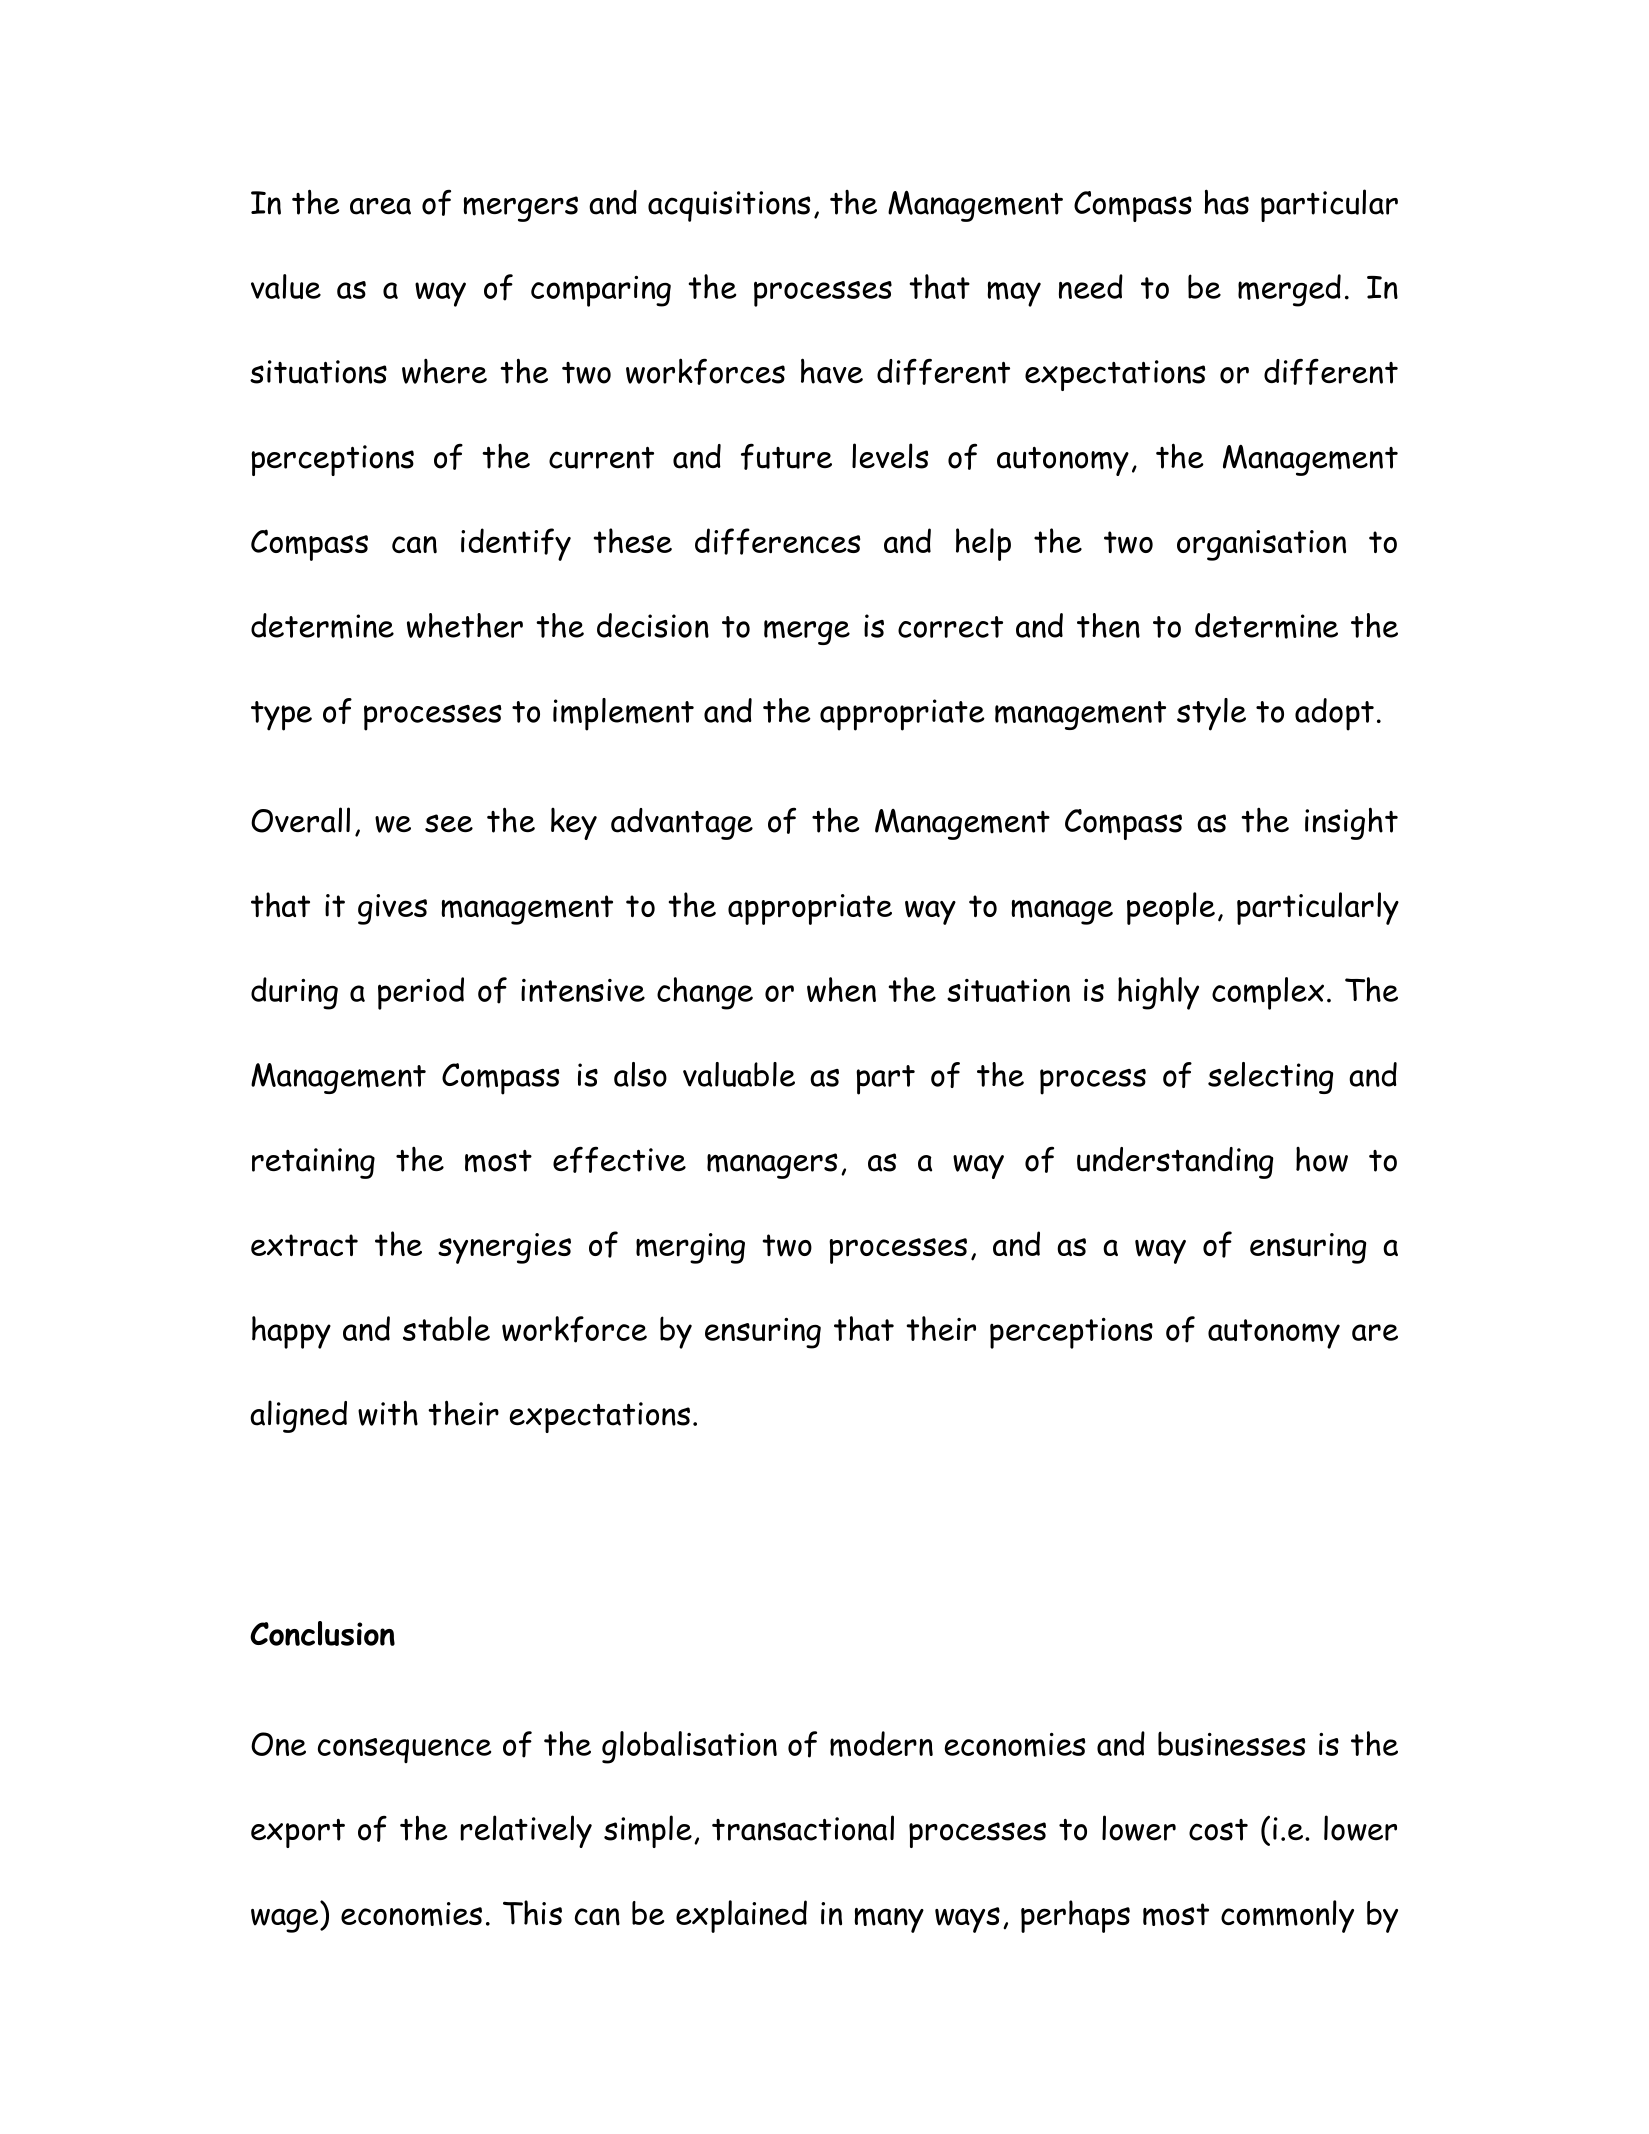  Describe the element at coordinates (729, 206) in the screenshot. I see `acquisitions` at that location.
